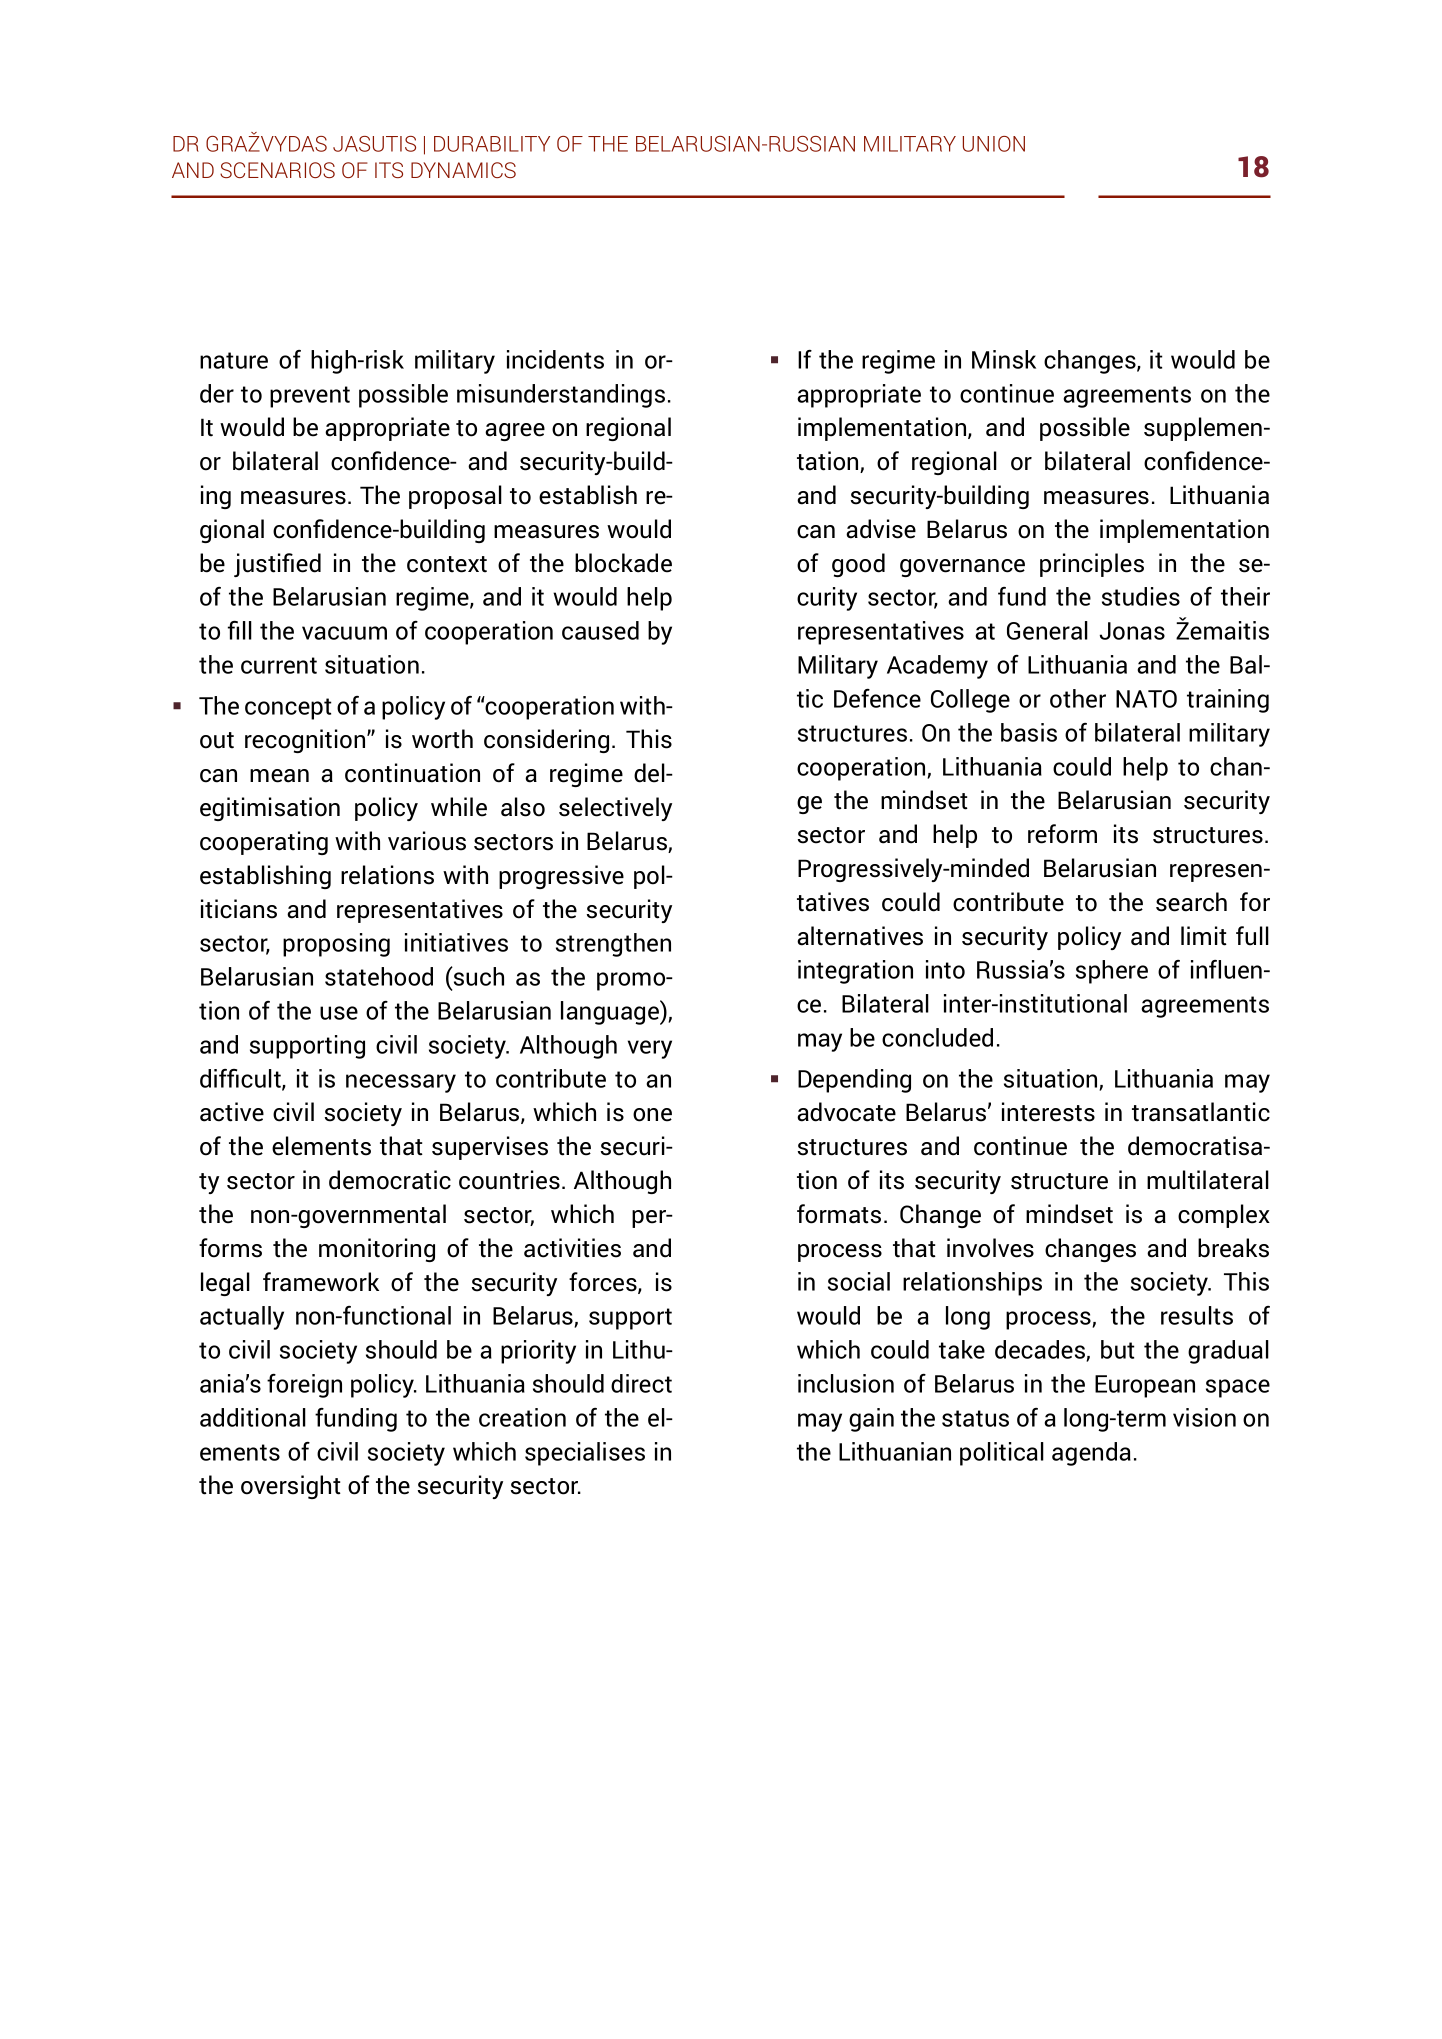 The image size is (1442, 2039). What do you see at coordinates (492, 144) in the screenshot?
I see `DURABILITY` at bounding box center [492, 144].
